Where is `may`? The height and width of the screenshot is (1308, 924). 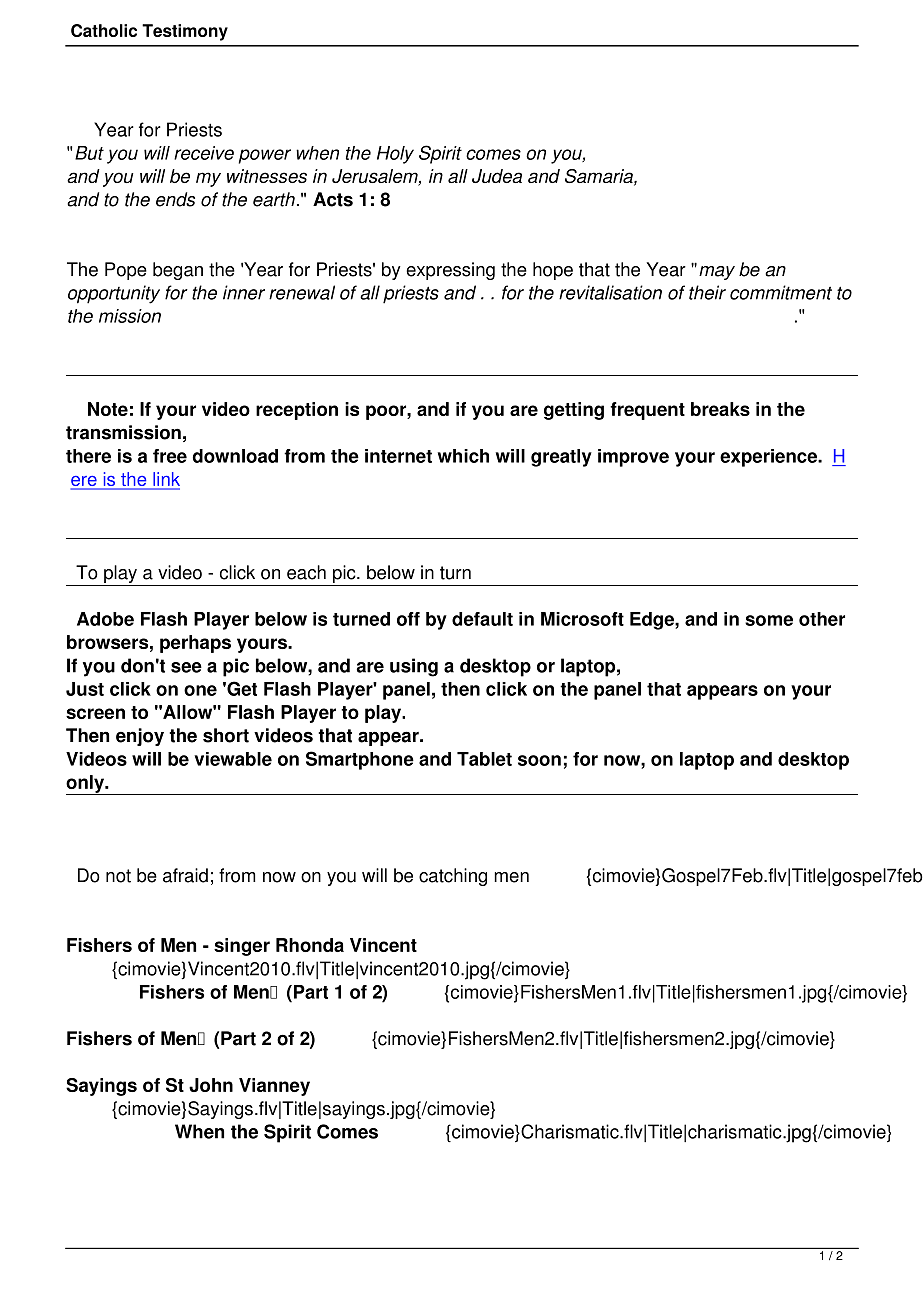
may is located at coordinates (717, 273).
